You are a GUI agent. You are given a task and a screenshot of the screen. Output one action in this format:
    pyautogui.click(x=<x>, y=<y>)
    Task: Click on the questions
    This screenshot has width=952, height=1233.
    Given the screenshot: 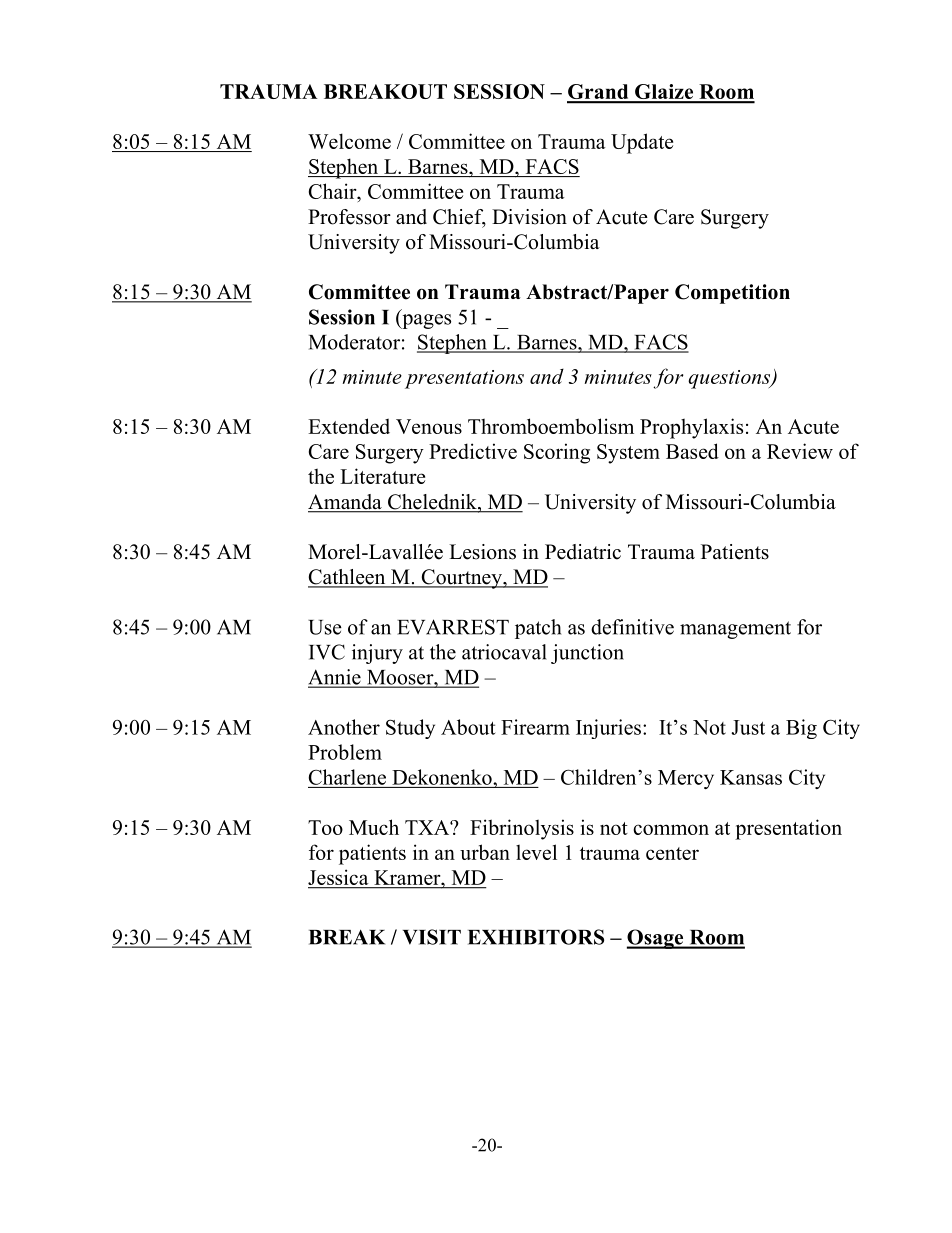 What is the action you would take?
    pyautogui.click(x=730, y=379)
